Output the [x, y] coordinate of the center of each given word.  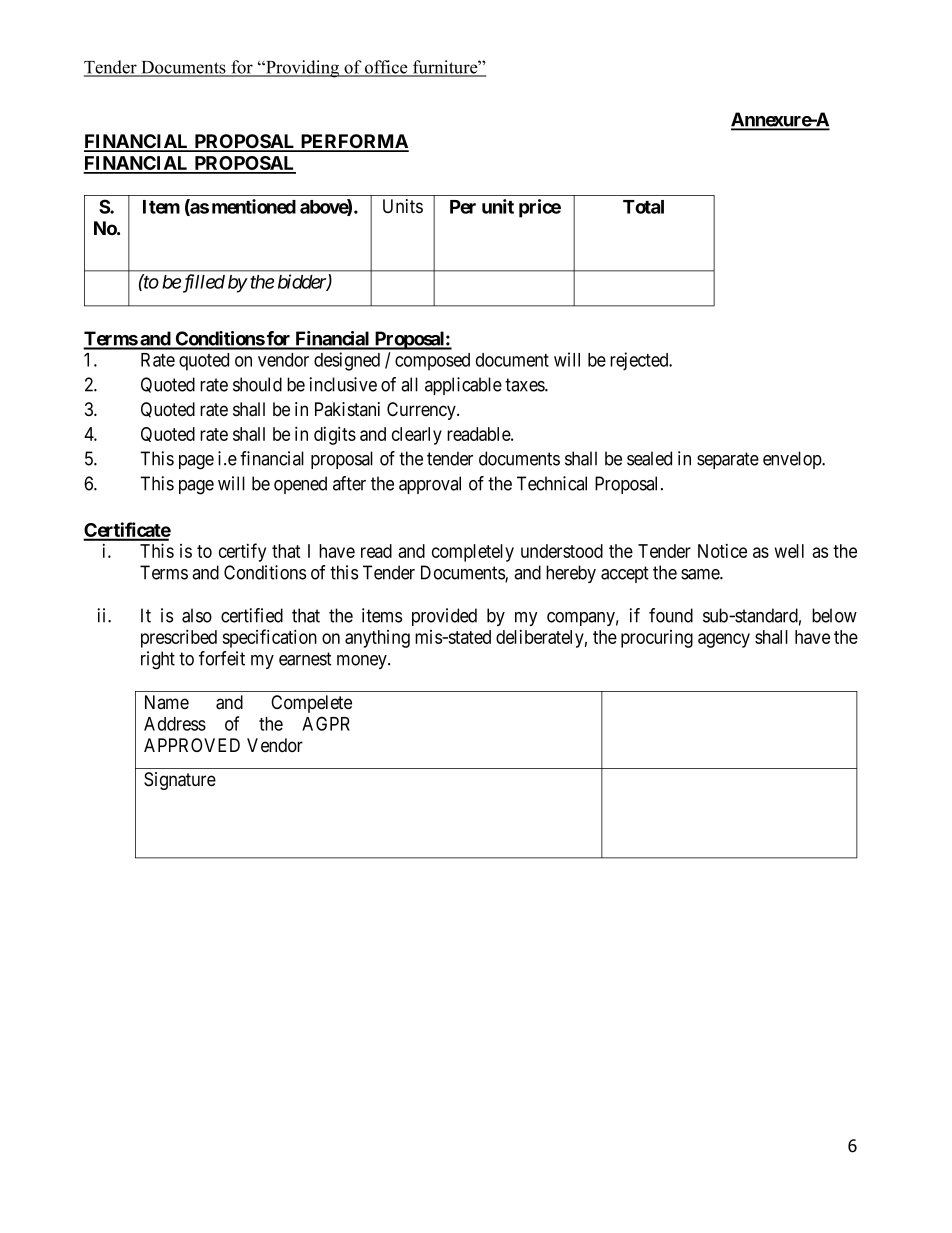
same [701, 574]
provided [444, 617]
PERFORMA [353, 142]
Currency [422, 411]
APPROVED [192, 745]
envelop [793, 460]
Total [643, 207]
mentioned [254, 206]
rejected [640, 361]
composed [432, 362]
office [386, 68]
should [257, 384]
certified [252, 615]
